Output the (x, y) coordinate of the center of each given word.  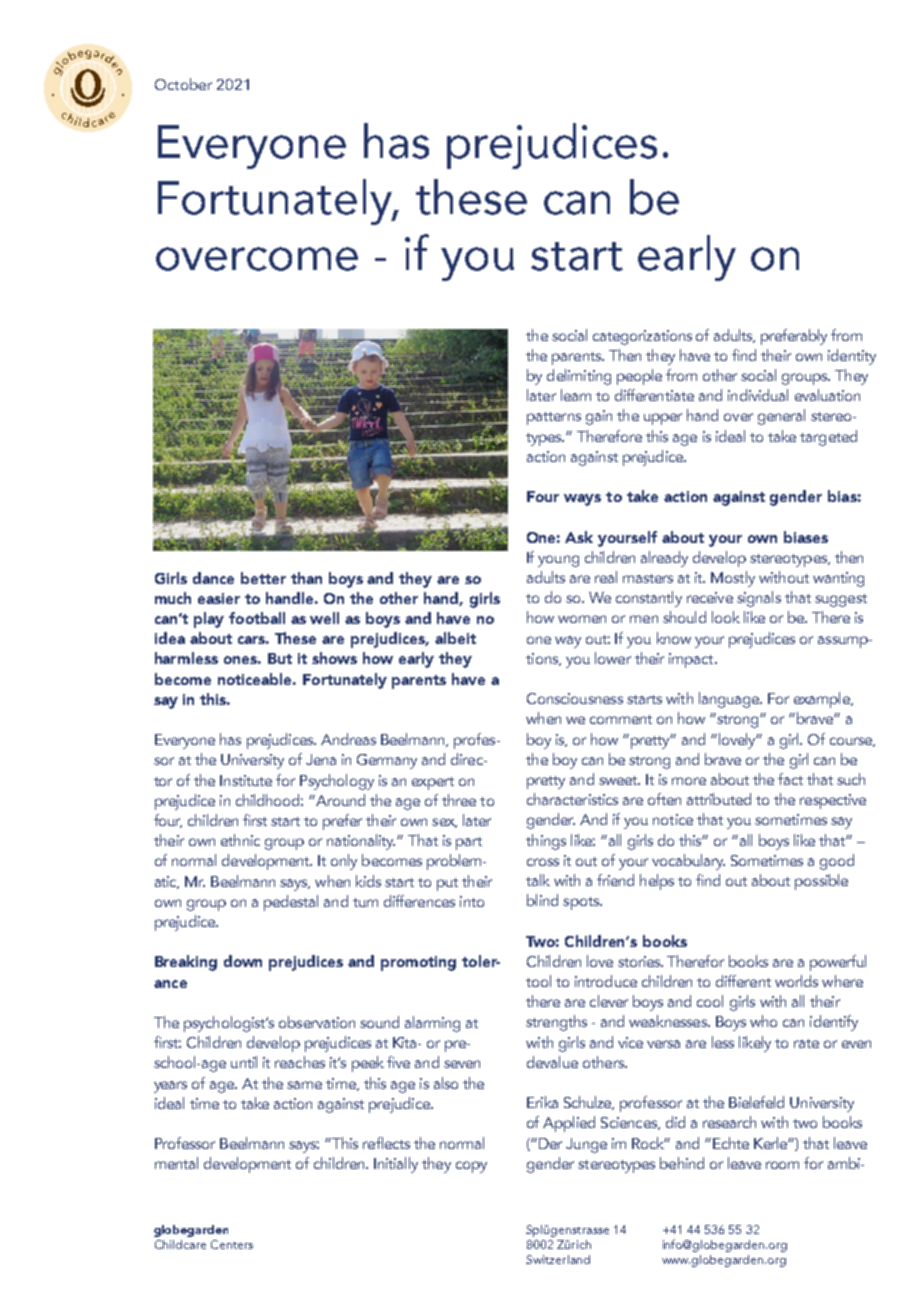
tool (538, 981)
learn (576, 395)
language (730, 700)
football (257, 618)
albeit (455, 638)
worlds (796, 981)
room (782, 1165)
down (243, 961)
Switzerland (558, 1259)
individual (758, 395)
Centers (232, 1244)
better (263, 578)
